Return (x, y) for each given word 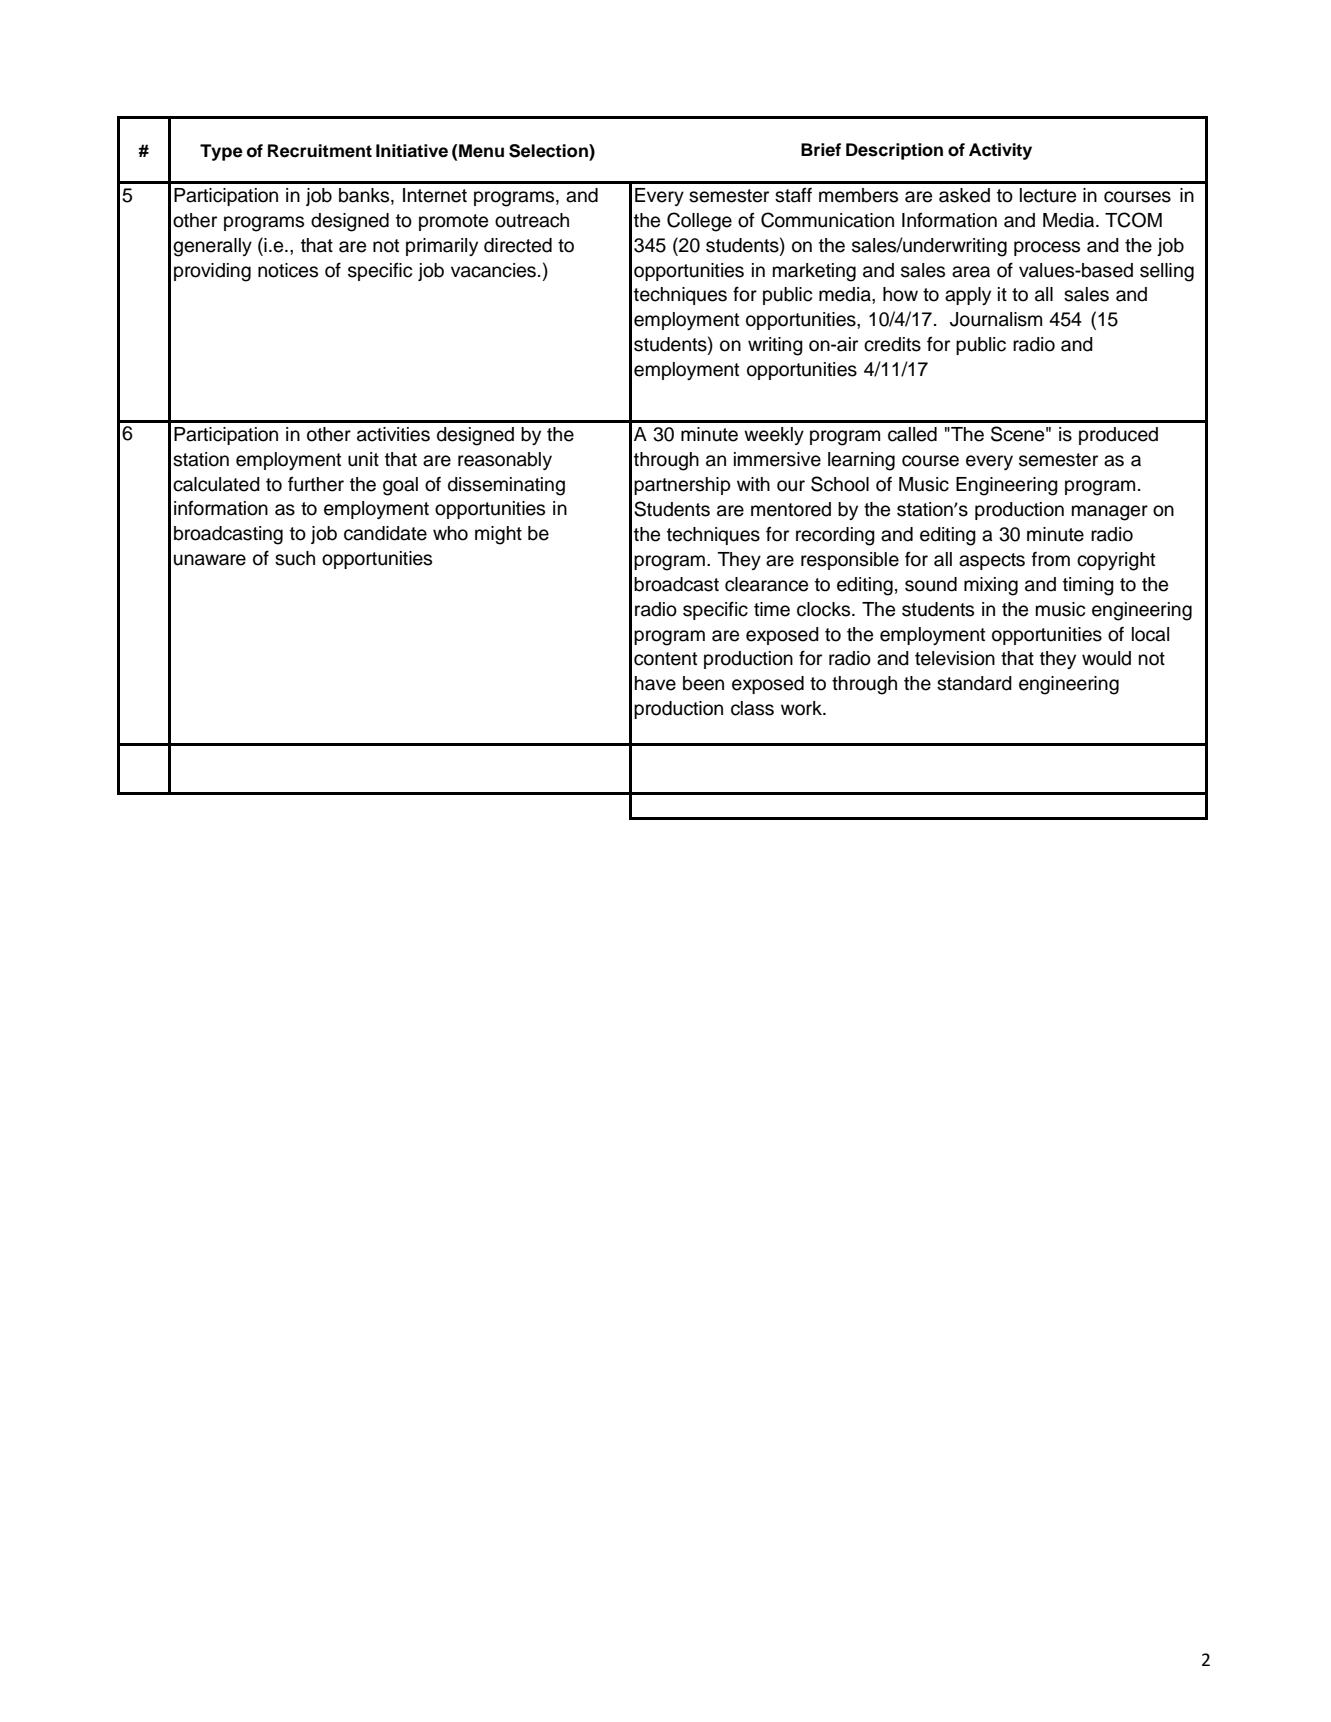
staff (793, 195)
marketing (814, 272)
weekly (774, 436)
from (1051, 559)
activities (393, 434)
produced (1118, 436)
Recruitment (320, 151)
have (655, 683)
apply (968, 296)
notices (288, 270)
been (703, 683)
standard (974, 683)
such (295, 558)
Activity (1000, 151)
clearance (766, 584)
